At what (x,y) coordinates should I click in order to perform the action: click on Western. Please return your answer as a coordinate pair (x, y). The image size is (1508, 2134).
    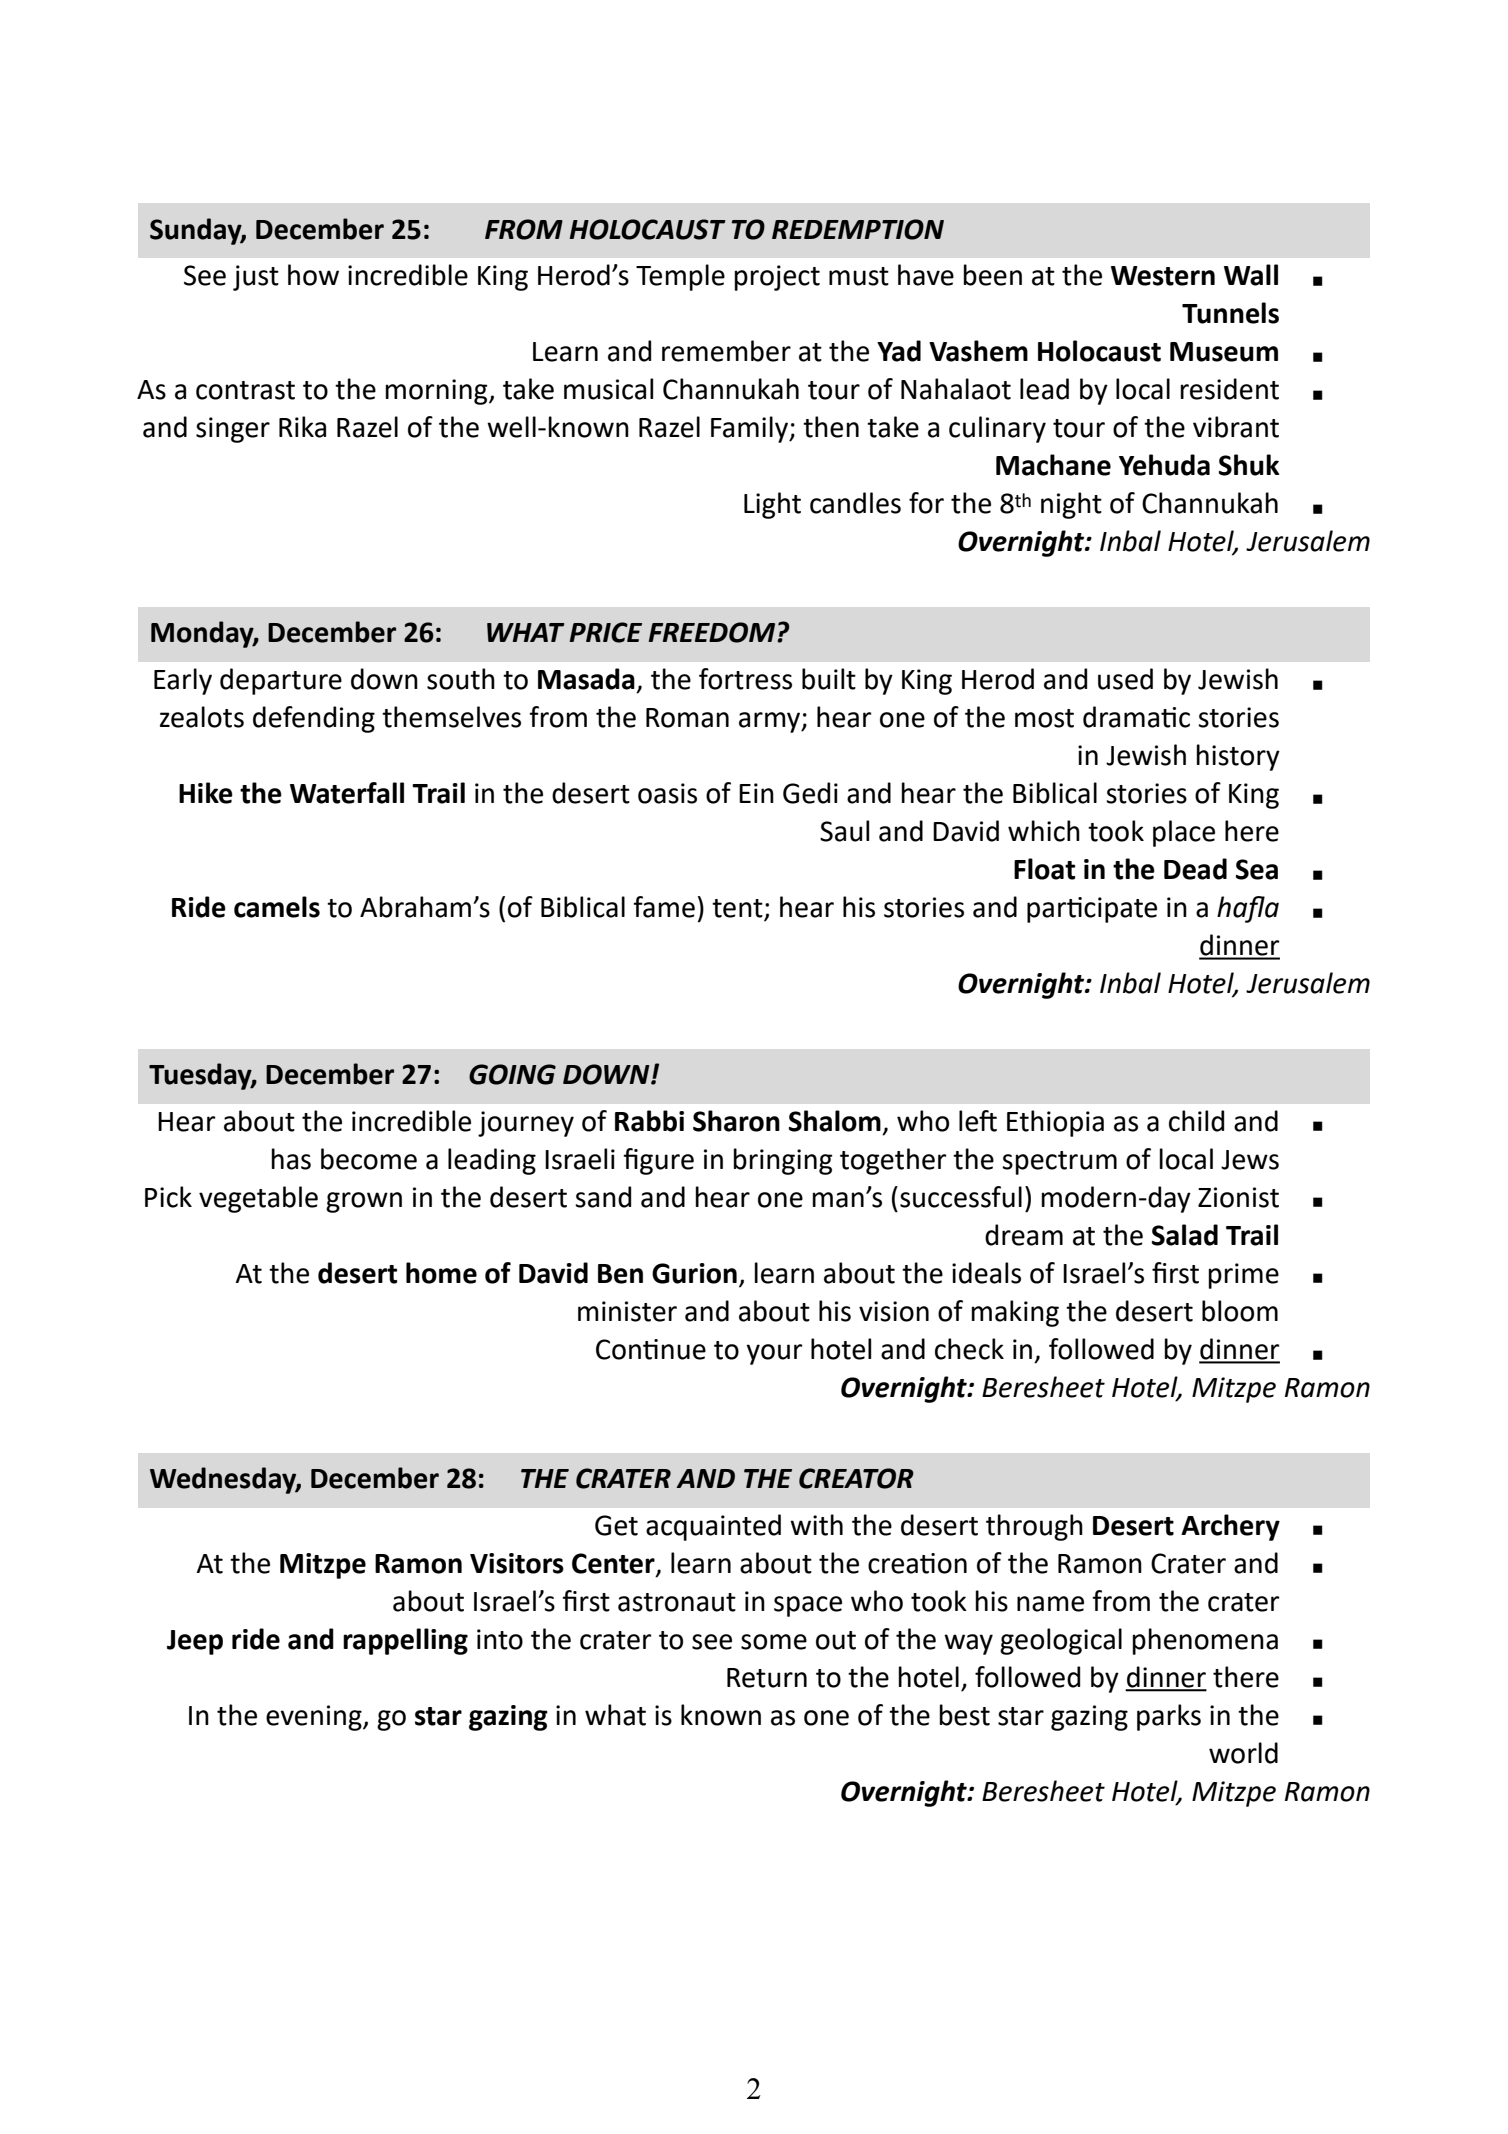
    Looking at the image, I should click on (1163, 276).
